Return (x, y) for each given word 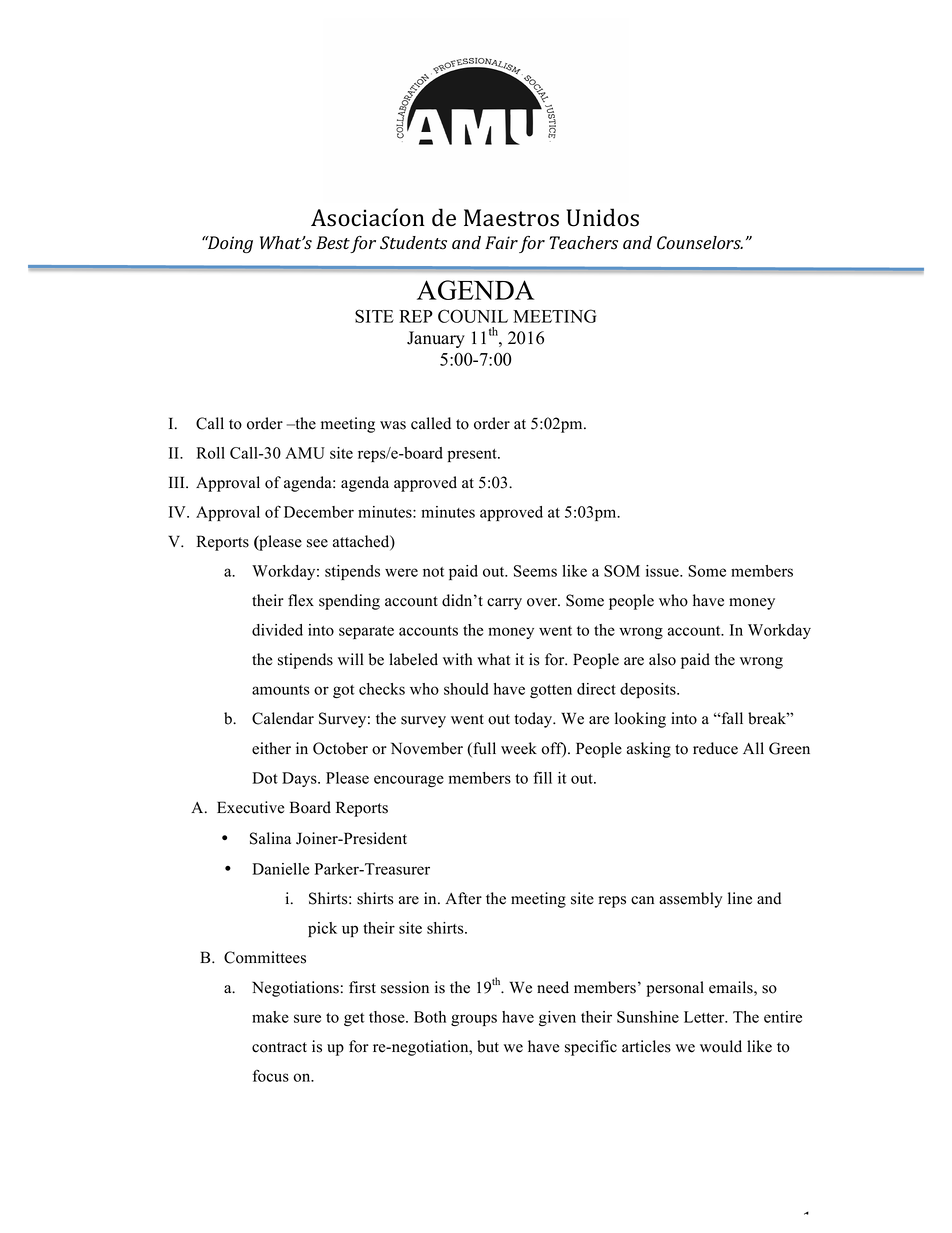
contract (279, 1047)
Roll (210, 453)
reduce (715, 748)
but (488, 1046)
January (436, 339)
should (466, 689)
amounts (281, 690)
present (473, 455)
